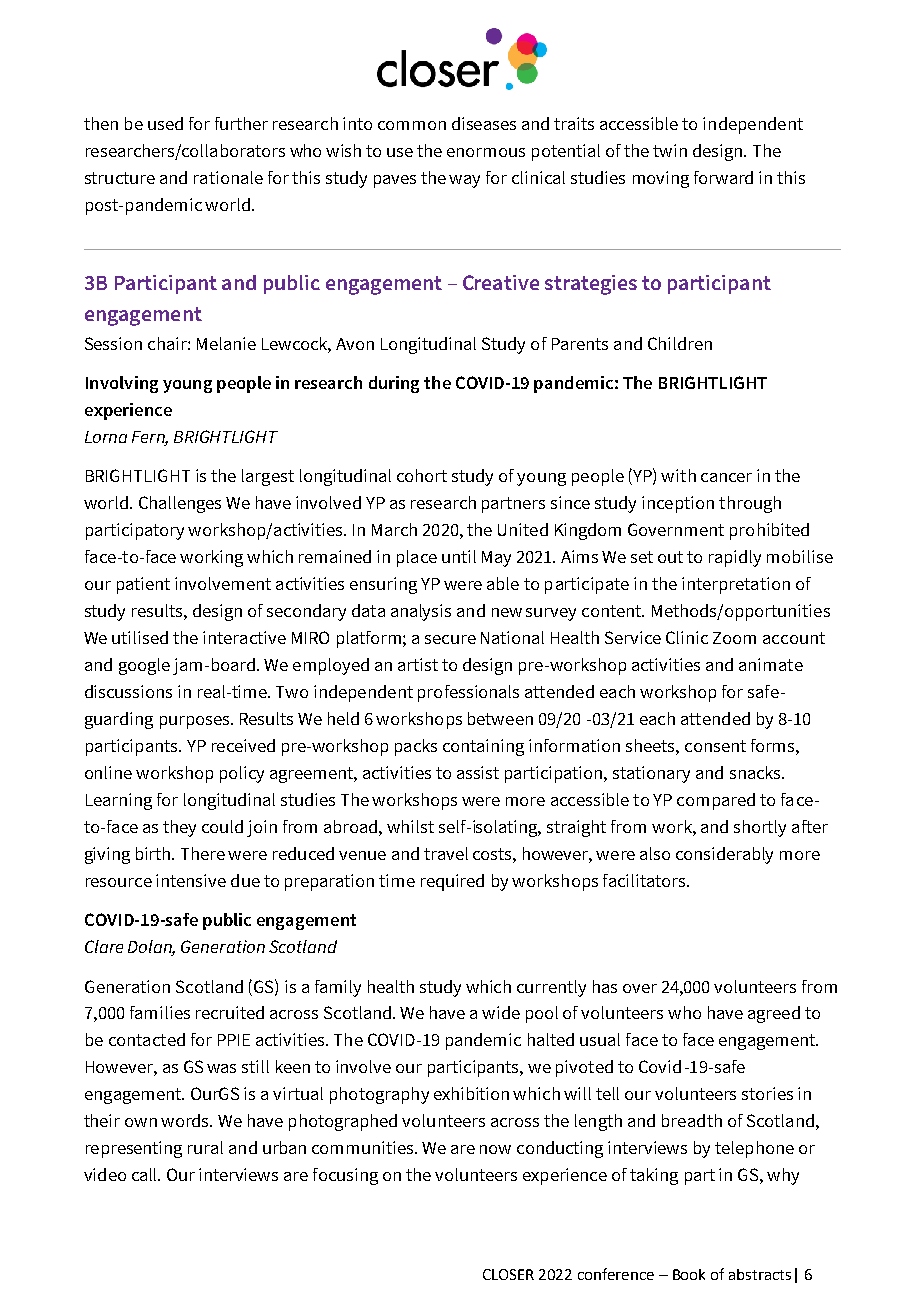  I want to click on Challenges, so click(180, 504).
